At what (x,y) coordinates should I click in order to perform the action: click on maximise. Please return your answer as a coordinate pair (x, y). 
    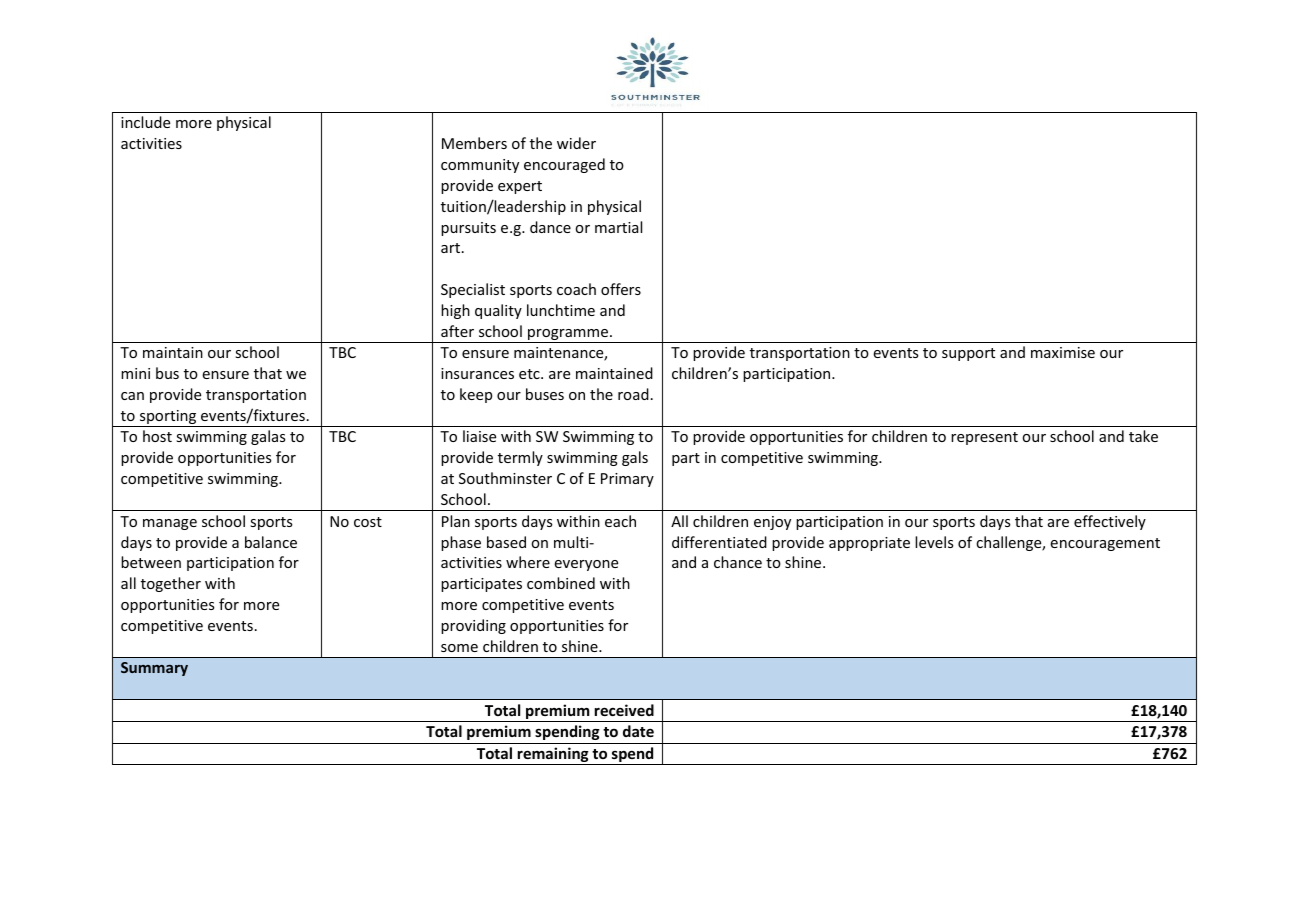
    Looking at the image, I should click on (1063, 352).
